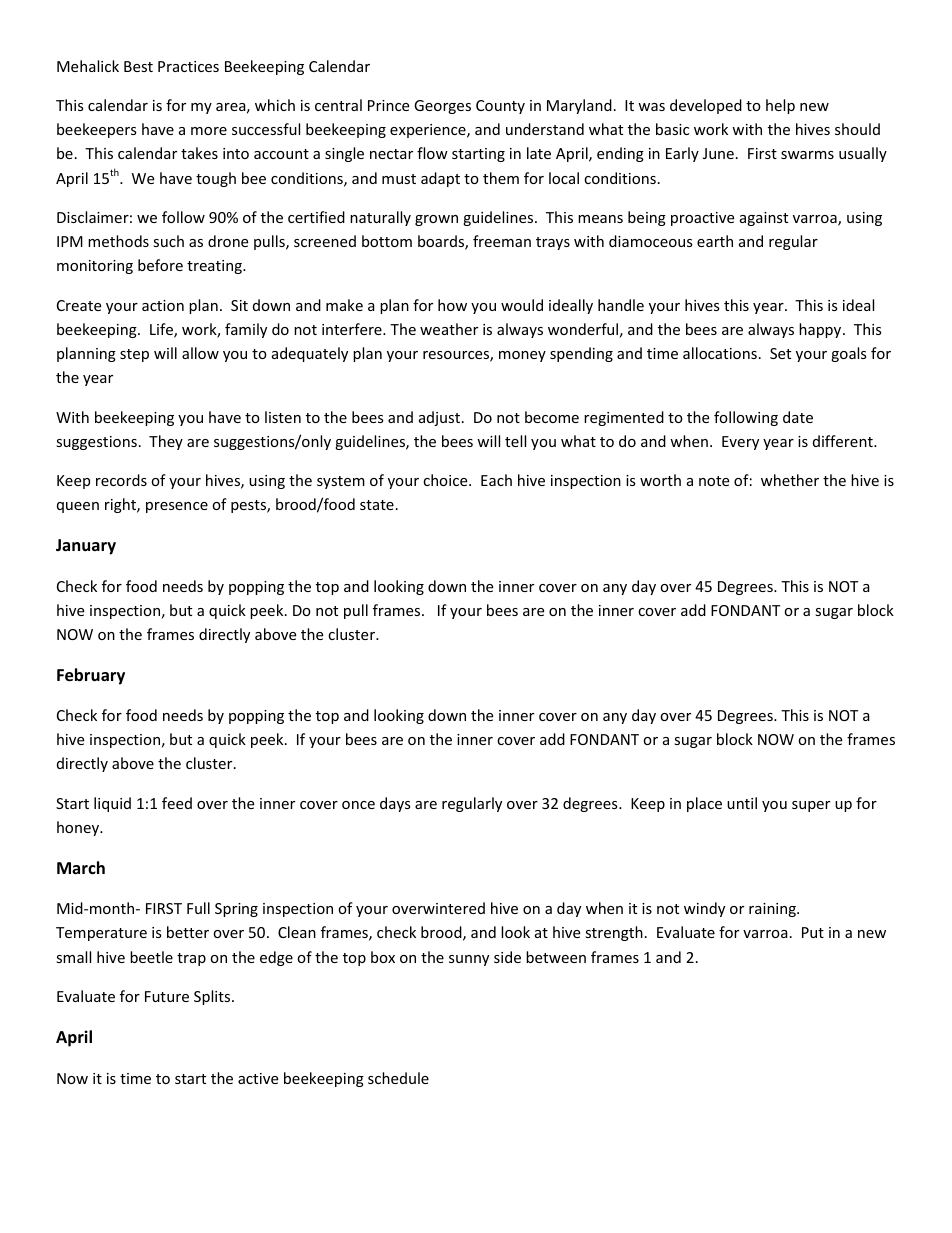 This document has height=1233, width=952. I want to click on Practices, so click(188, 66).
